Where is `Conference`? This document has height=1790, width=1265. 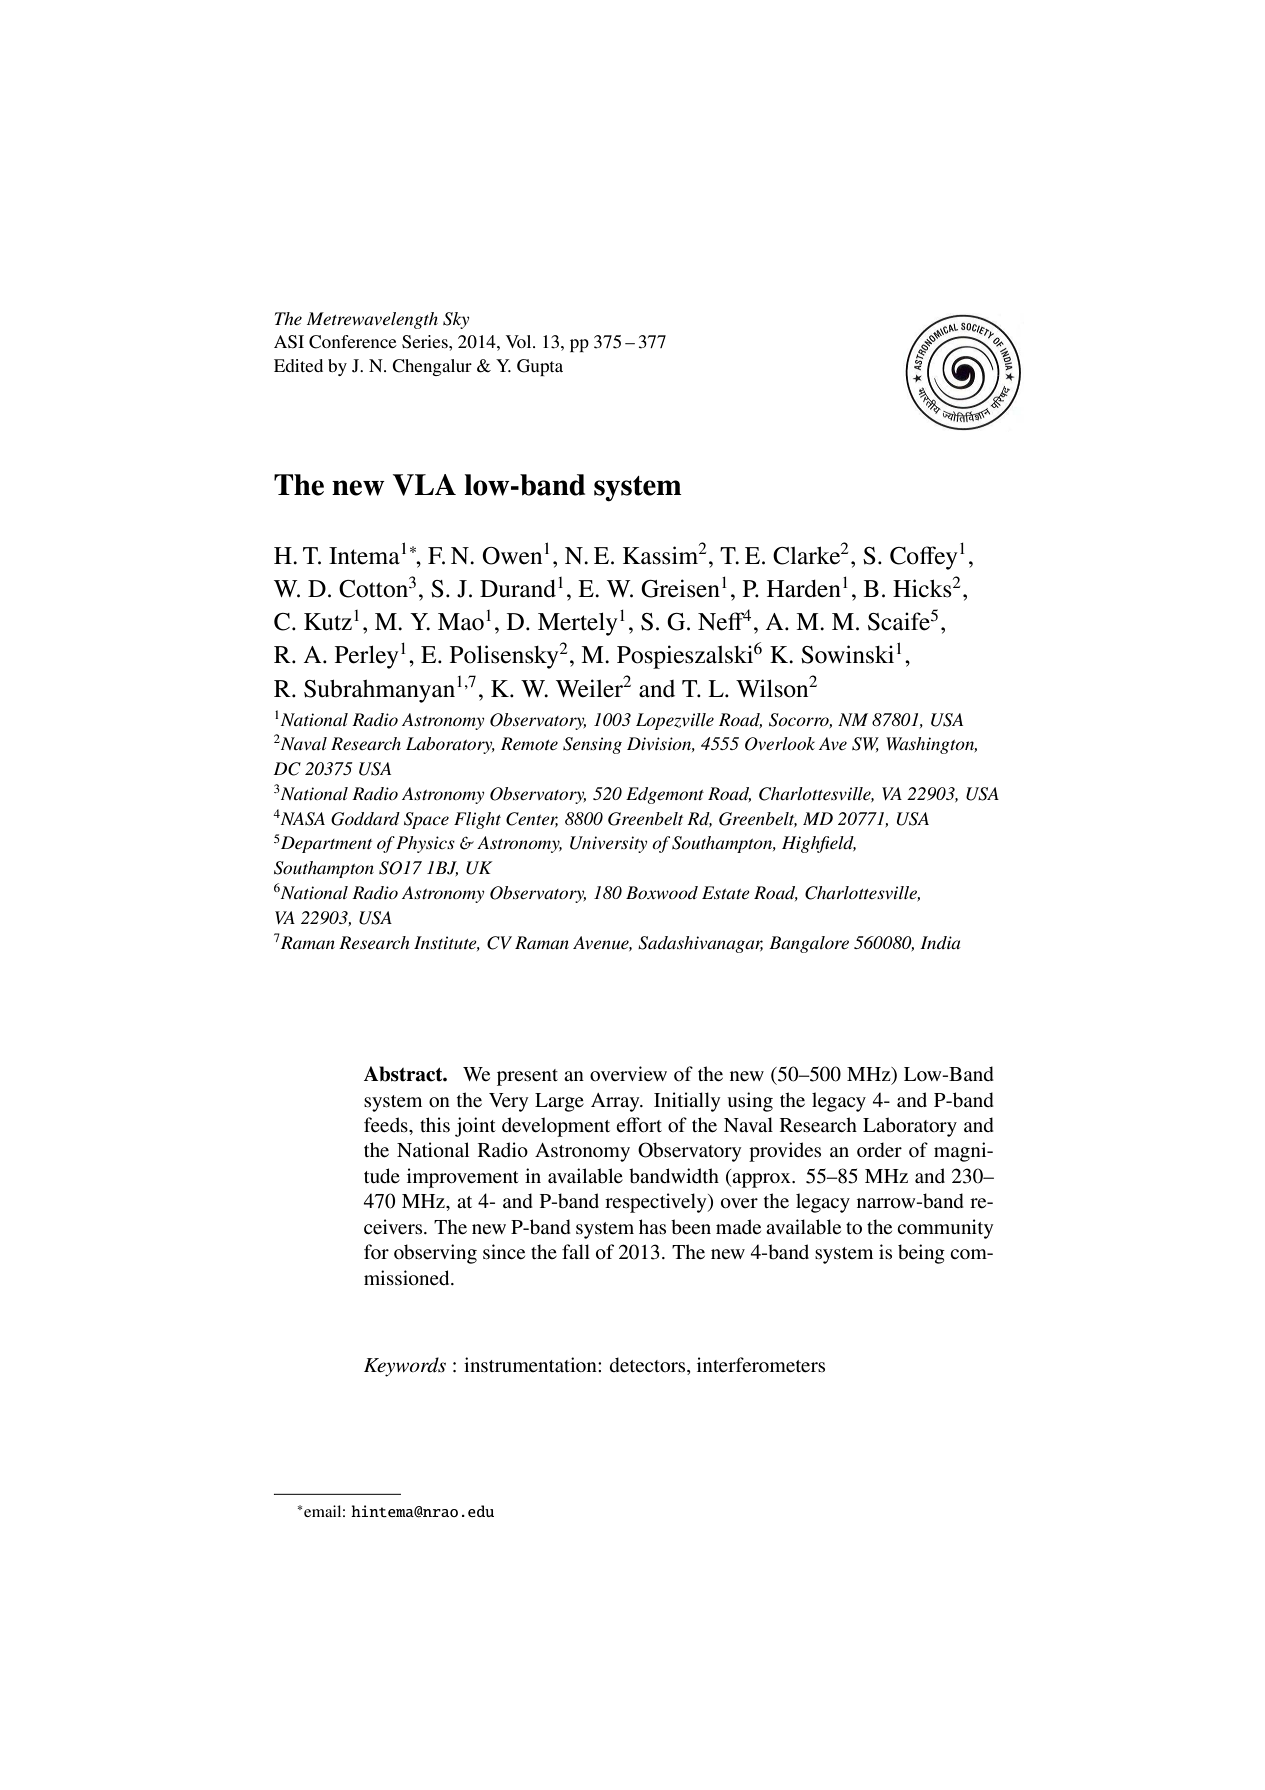 Conference is located at coordinates (353, 342).
